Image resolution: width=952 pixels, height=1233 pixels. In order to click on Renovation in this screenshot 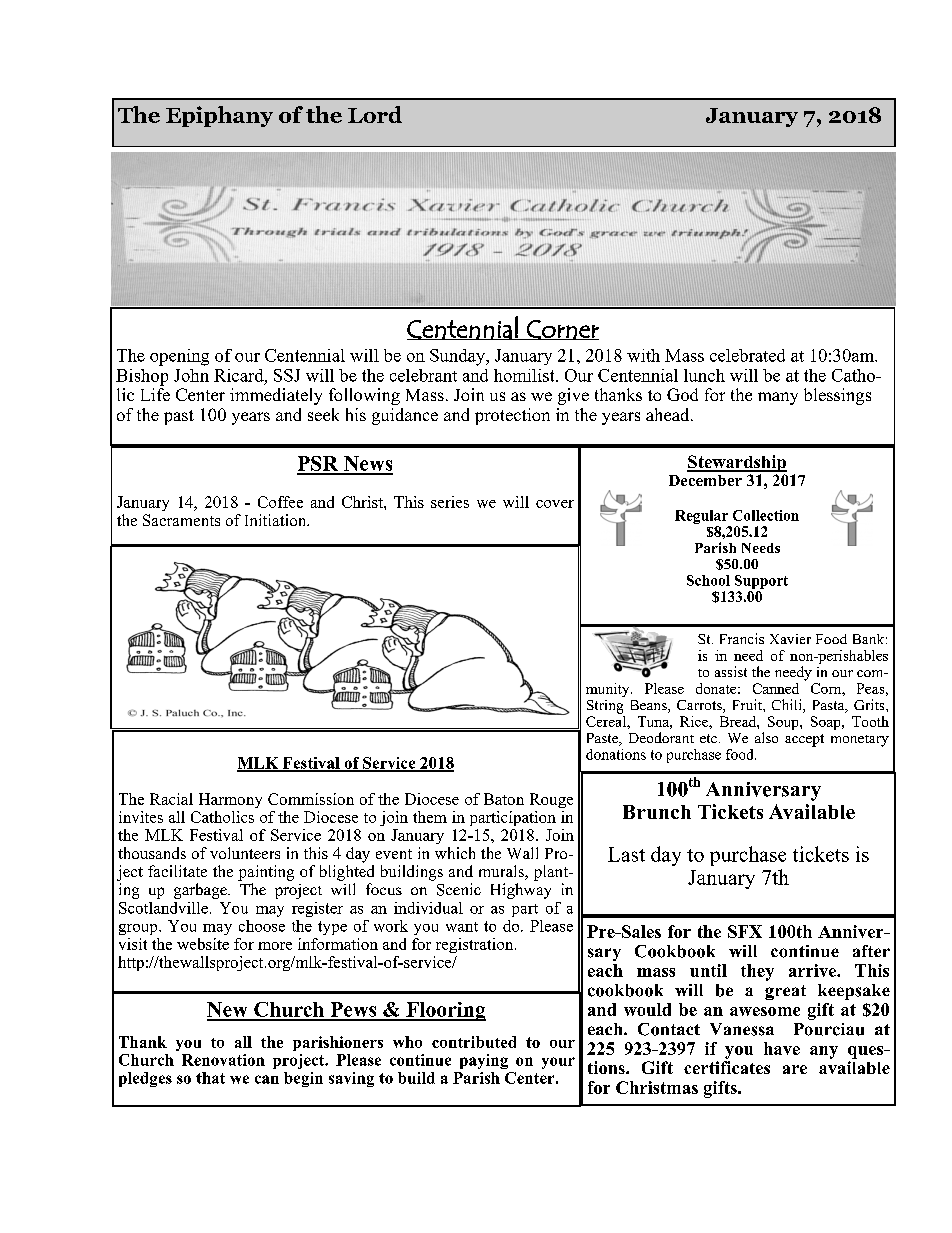, I will do `click(223, 1060)`.
